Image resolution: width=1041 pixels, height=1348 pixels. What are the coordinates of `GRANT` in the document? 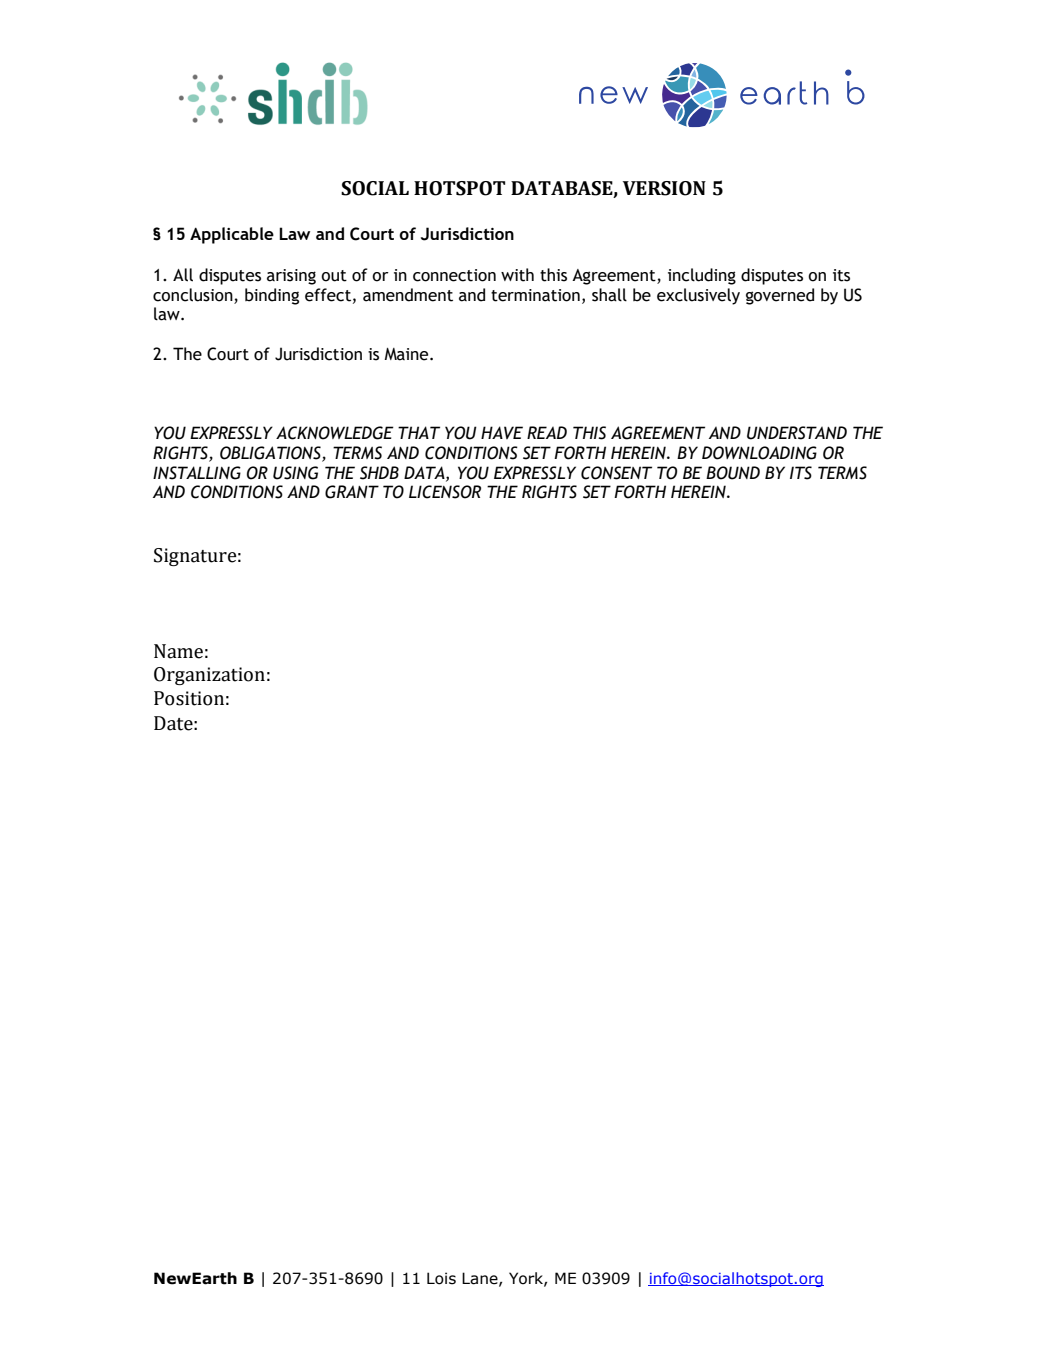 It's located at (352, 492).
